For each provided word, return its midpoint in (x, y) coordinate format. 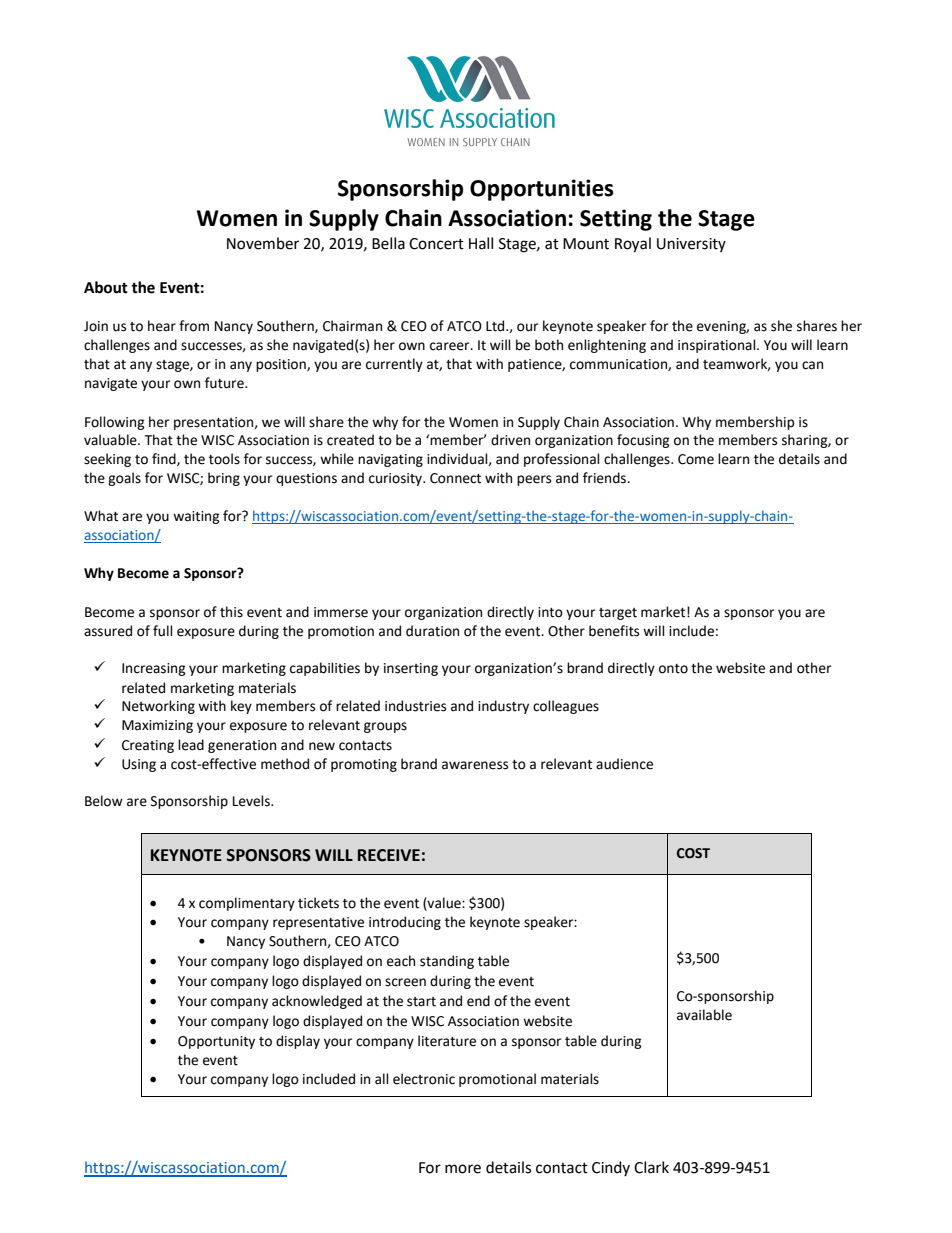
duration (432, 631)
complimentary (247, 904)
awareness (475, 765)
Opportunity (216, 1042)
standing (447, 962)
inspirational (718, 346)
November (263, 243)
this (231, 612)
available (704, 1015)
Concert (436, 244)
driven (510, 440)
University (691, 245)
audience (624, 764)
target (618, 614)
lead (191, 745)
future (225, 383)
